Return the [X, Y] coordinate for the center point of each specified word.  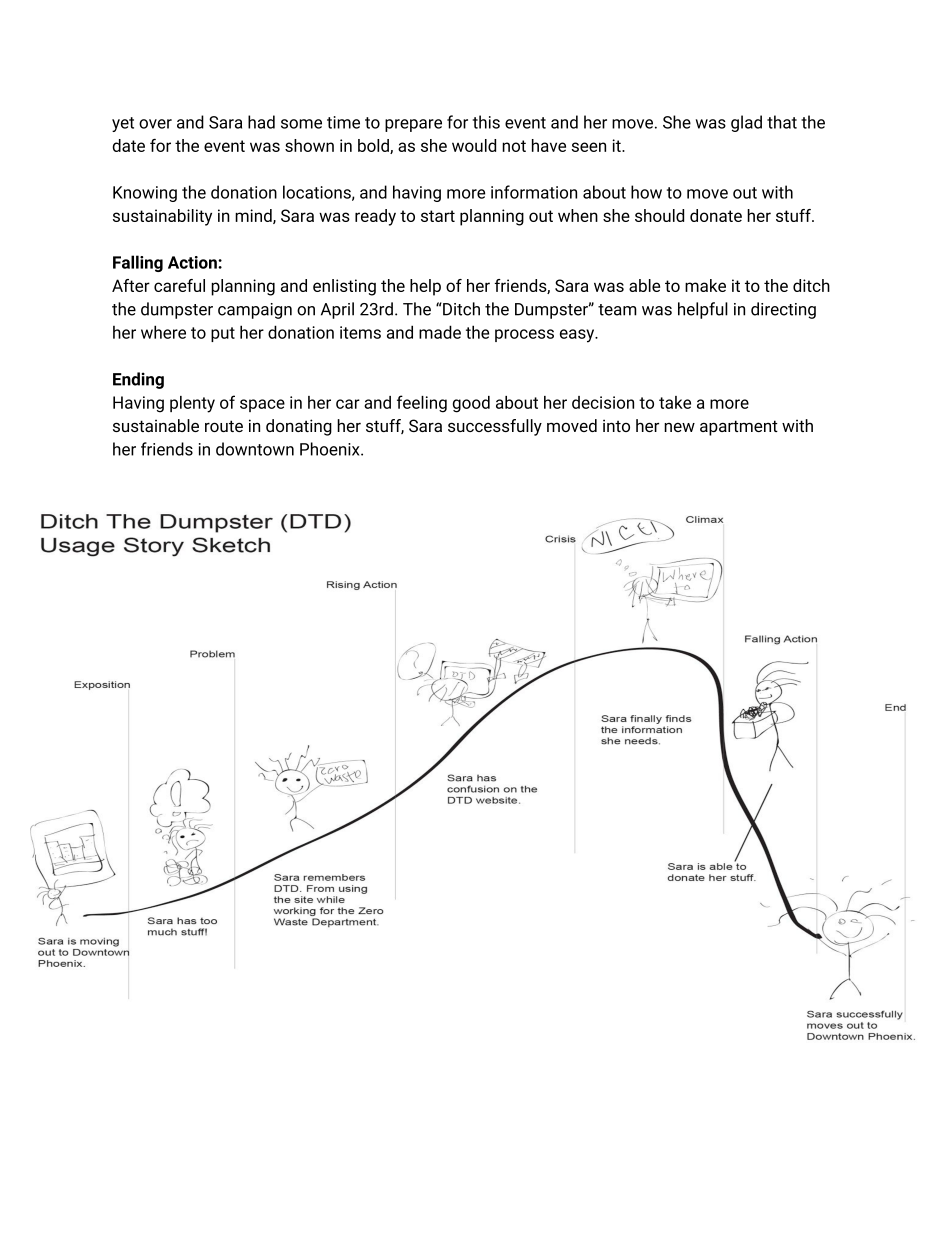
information [534, 192]
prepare [413, 125]
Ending [138, 380]
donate [716, 215]
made [440, 332]
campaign [255, 311]
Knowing [145, 194]
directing [783, 310]
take [675, 402]
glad [746, 123]
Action [193, 262]
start [438, 216]
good [471, 404]
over [155, 124]
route [224, 426]
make [705, 285]
